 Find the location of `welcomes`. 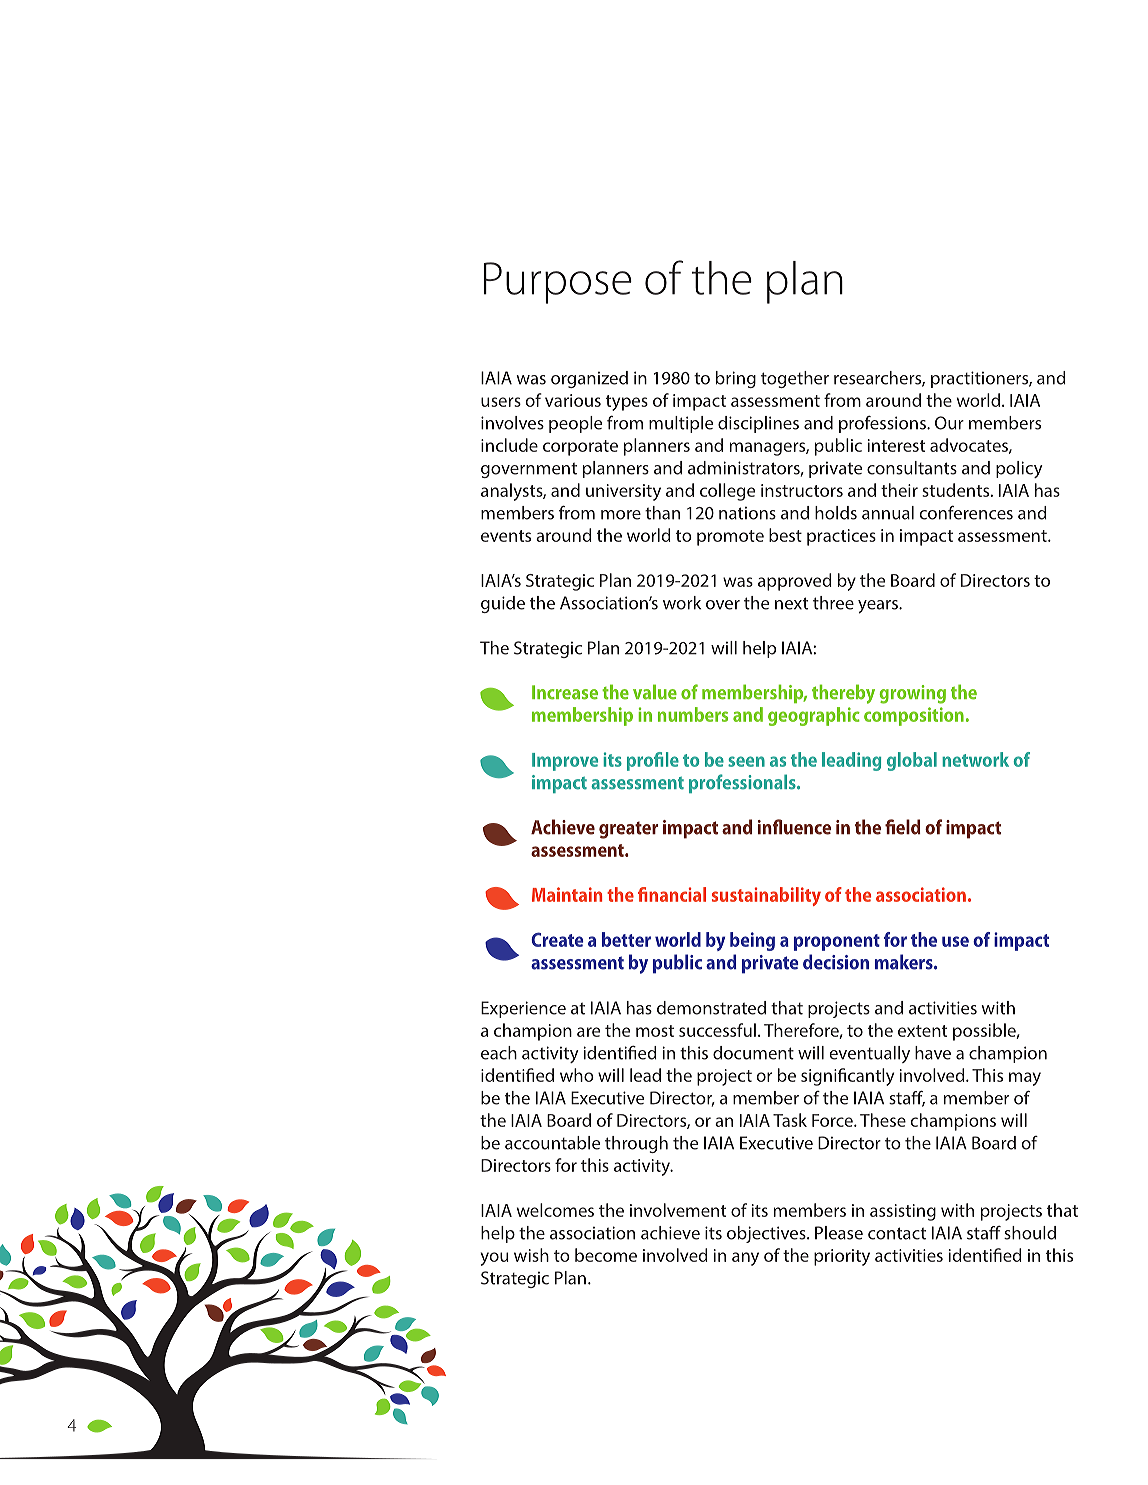

welcomes is located at coordinates (555, 1210).
